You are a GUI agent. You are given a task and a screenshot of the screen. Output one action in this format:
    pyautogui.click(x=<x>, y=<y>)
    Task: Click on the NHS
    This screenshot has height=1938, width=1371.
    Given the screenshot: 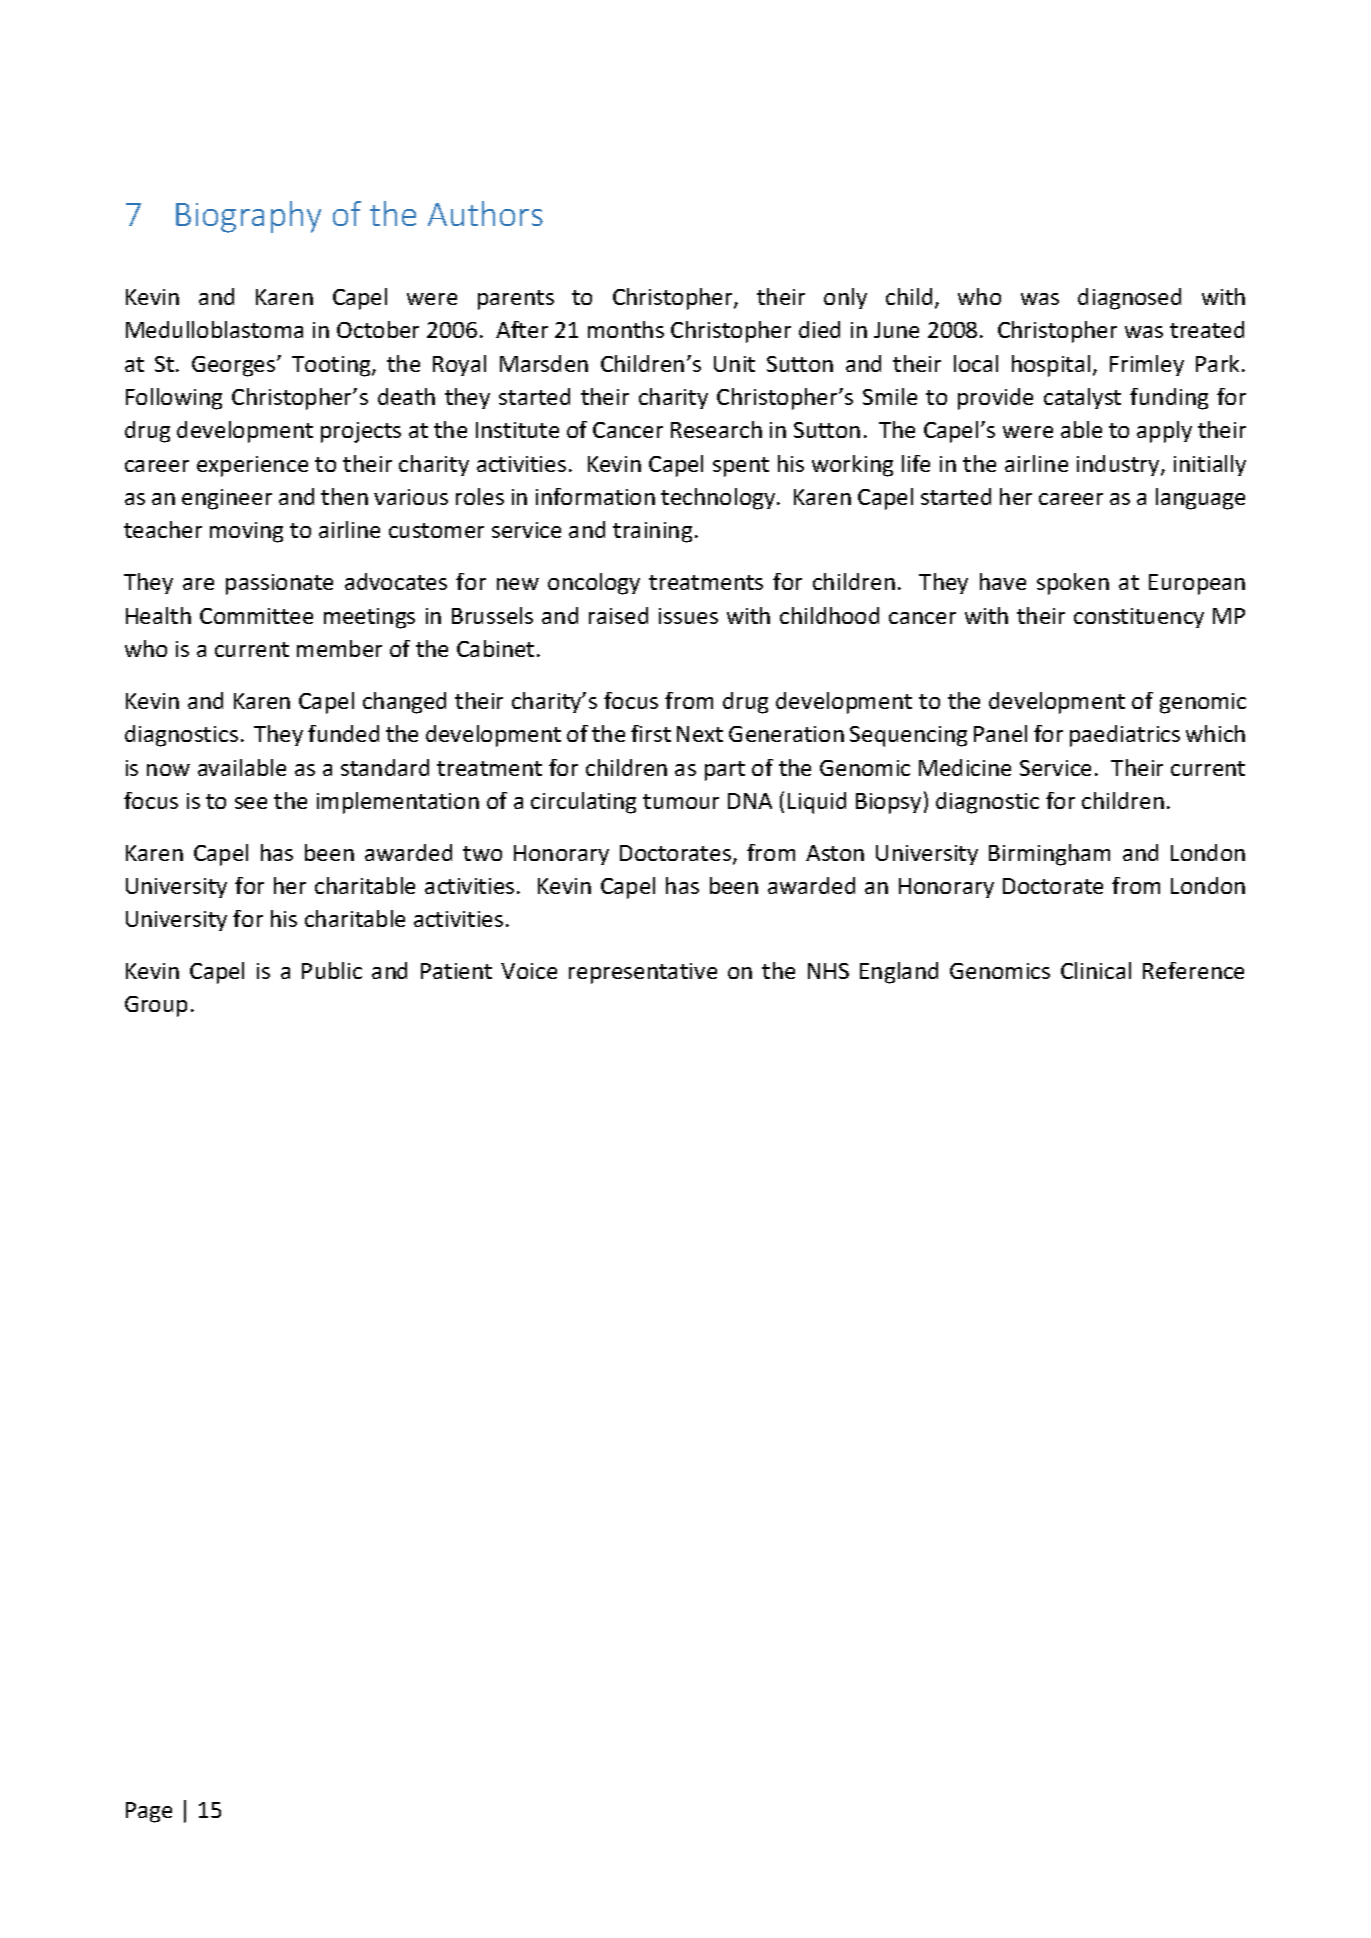 What is the action you would take?
    pyautogui.click(x=828, y=971)
